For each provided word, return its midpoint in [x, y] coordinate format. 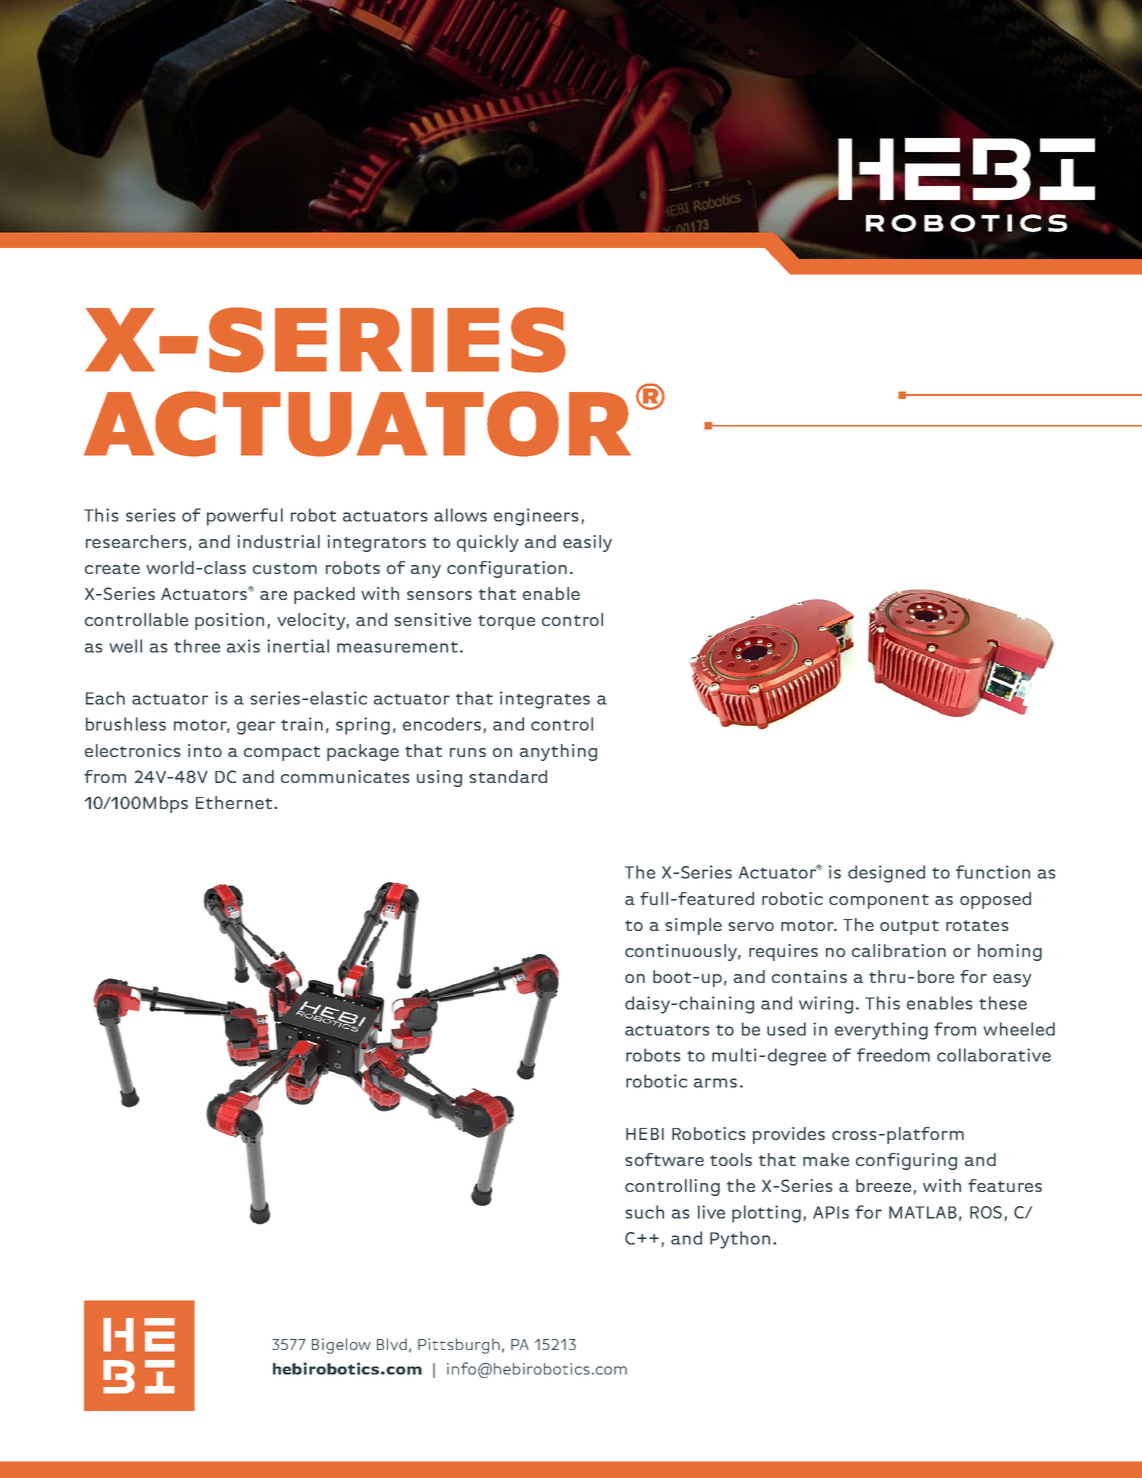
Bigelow [341, 1346]
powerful [245, 517]
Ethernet [234, 802]
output [909, 927]
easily [587, 543]
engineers [536, 517]
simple [693, 926]
